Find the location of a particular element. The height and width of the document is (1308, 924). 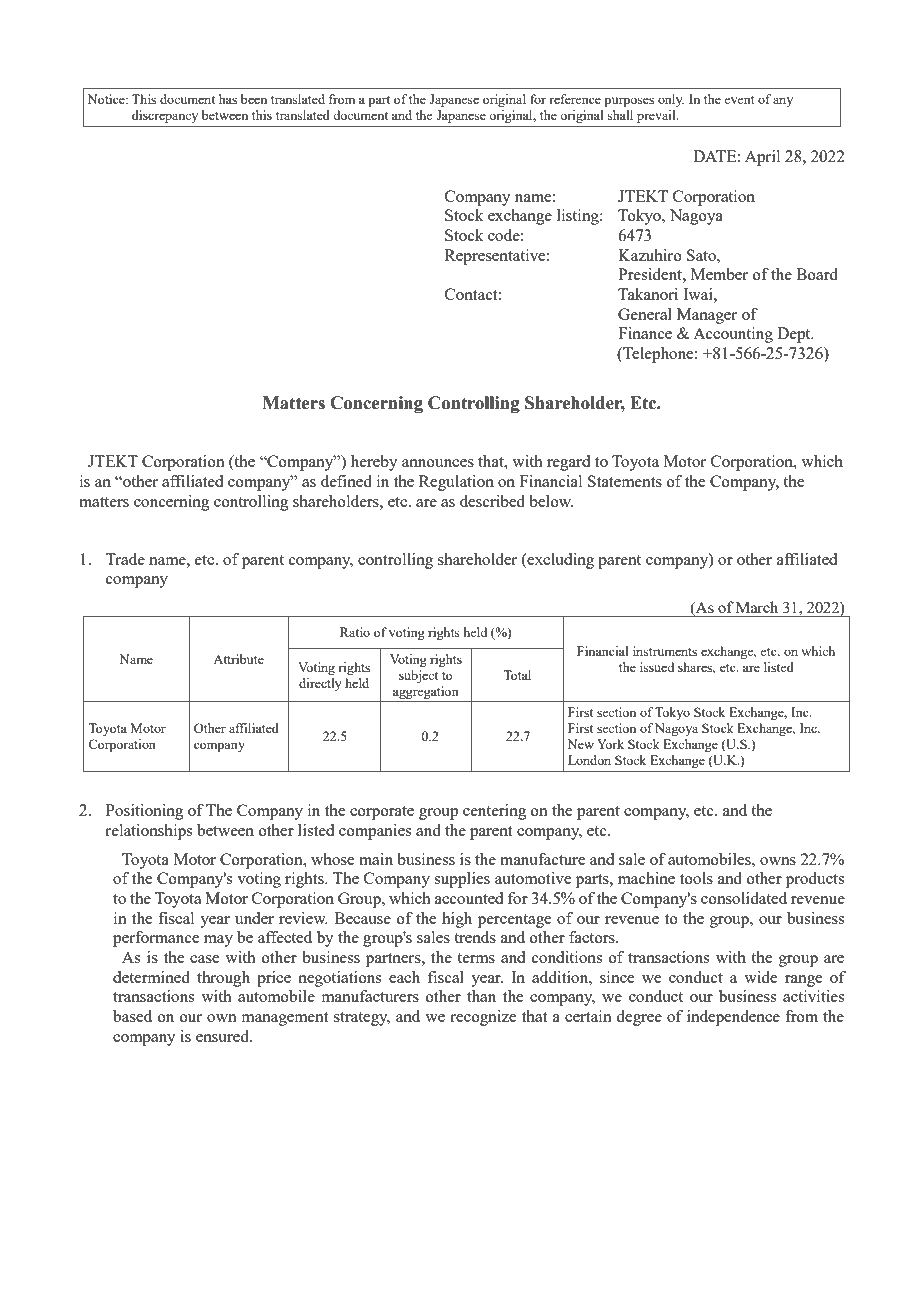

Attribute is located at coordinates (238, 659).
